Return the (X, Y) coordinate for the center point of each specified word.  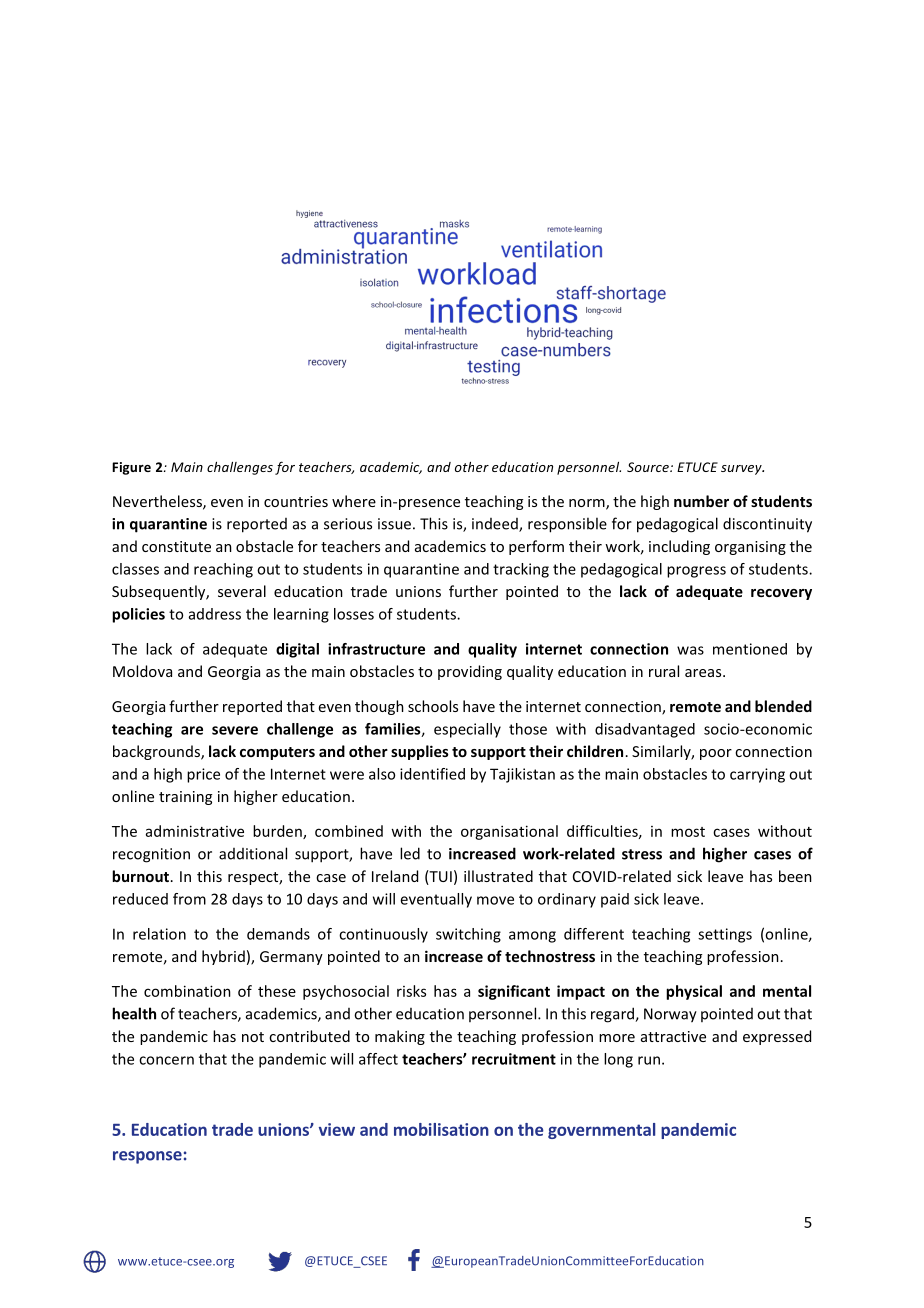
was (690, 650)
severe (235, 730)
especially (467, 730)
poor (716, 754)
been (795, 876)
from (189, 899)
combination (187, 991)
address (215, 614)
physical (694, 992)
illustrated (498, 876)
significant (514, 992)
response (147, 1157)
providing (470, 672)
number (701, 501)
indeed (496, 525)
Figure (131, 468)
